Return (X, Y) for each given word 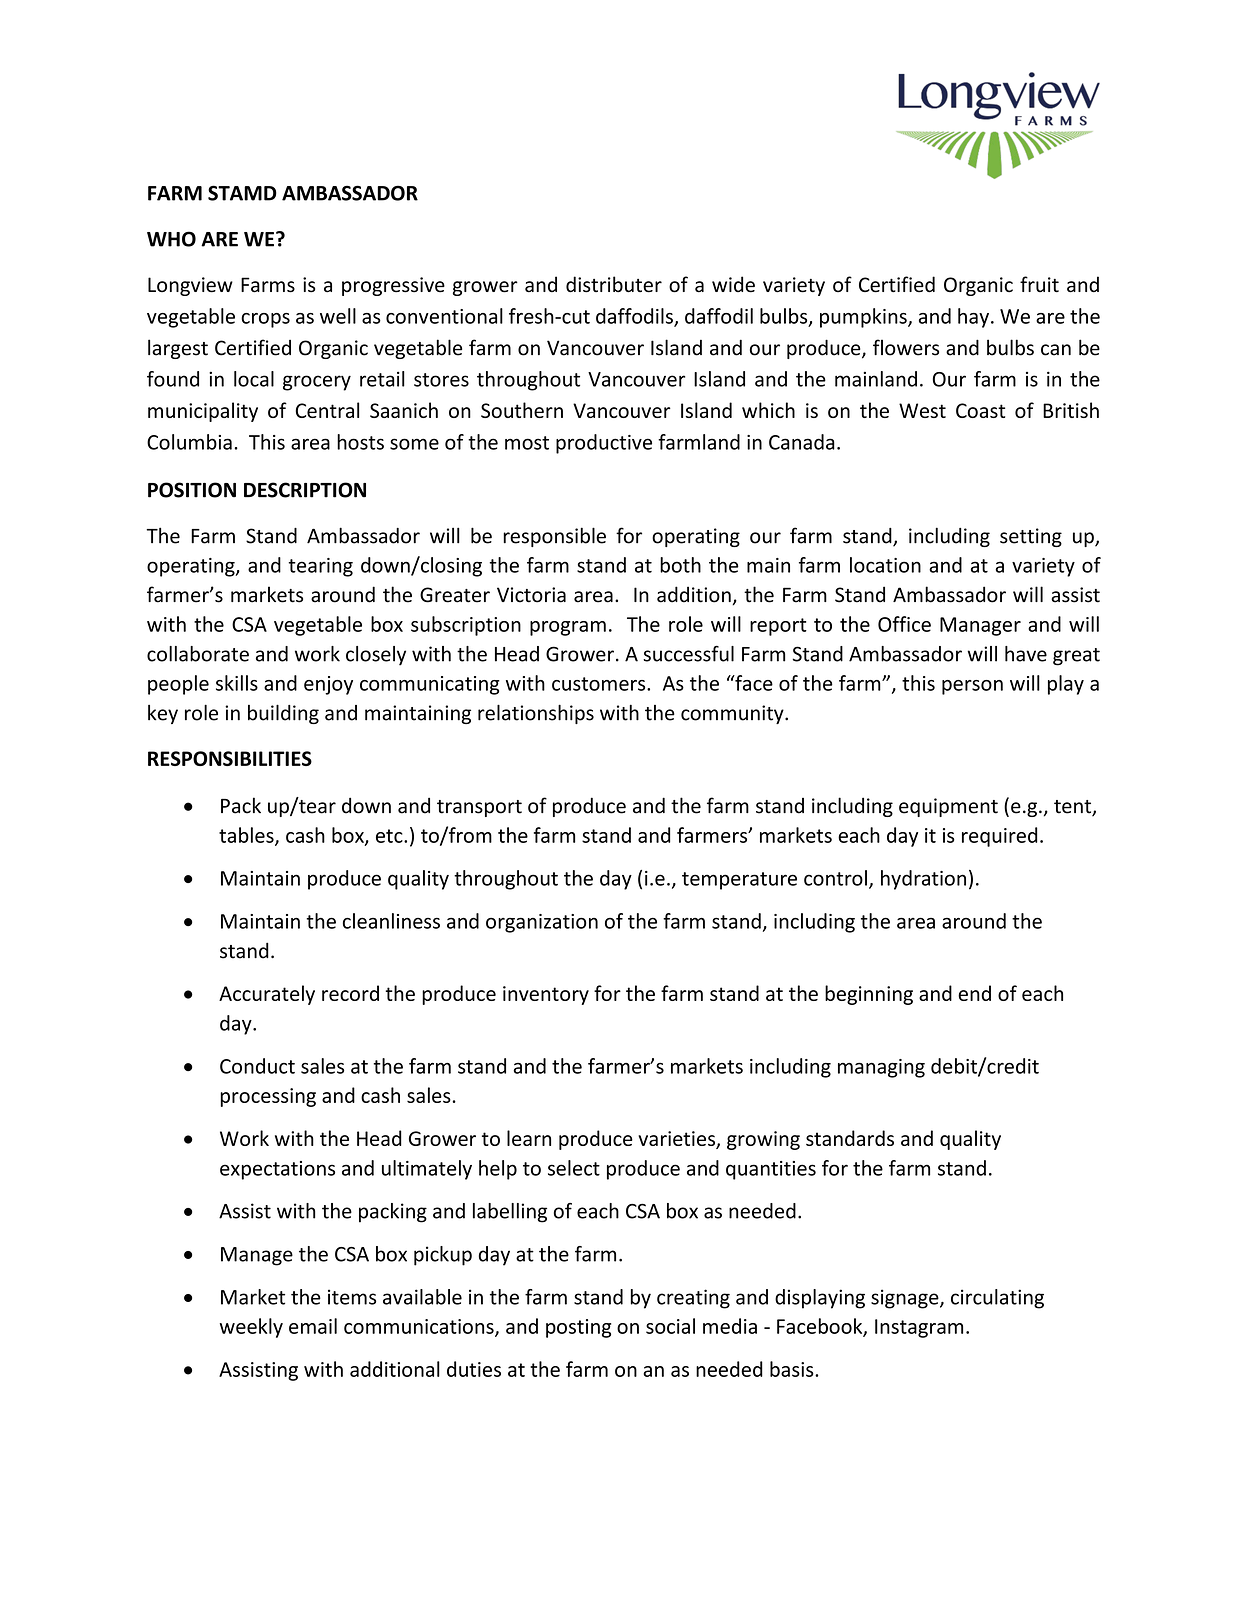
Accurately (267, 995)
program (568, 628)
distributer (614, 284)
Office (904, 624)
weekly (251, 1328)
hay (973, 318)
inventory (546, 995)
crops (265, 320)
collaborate (198, 654)
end (974, 993)
